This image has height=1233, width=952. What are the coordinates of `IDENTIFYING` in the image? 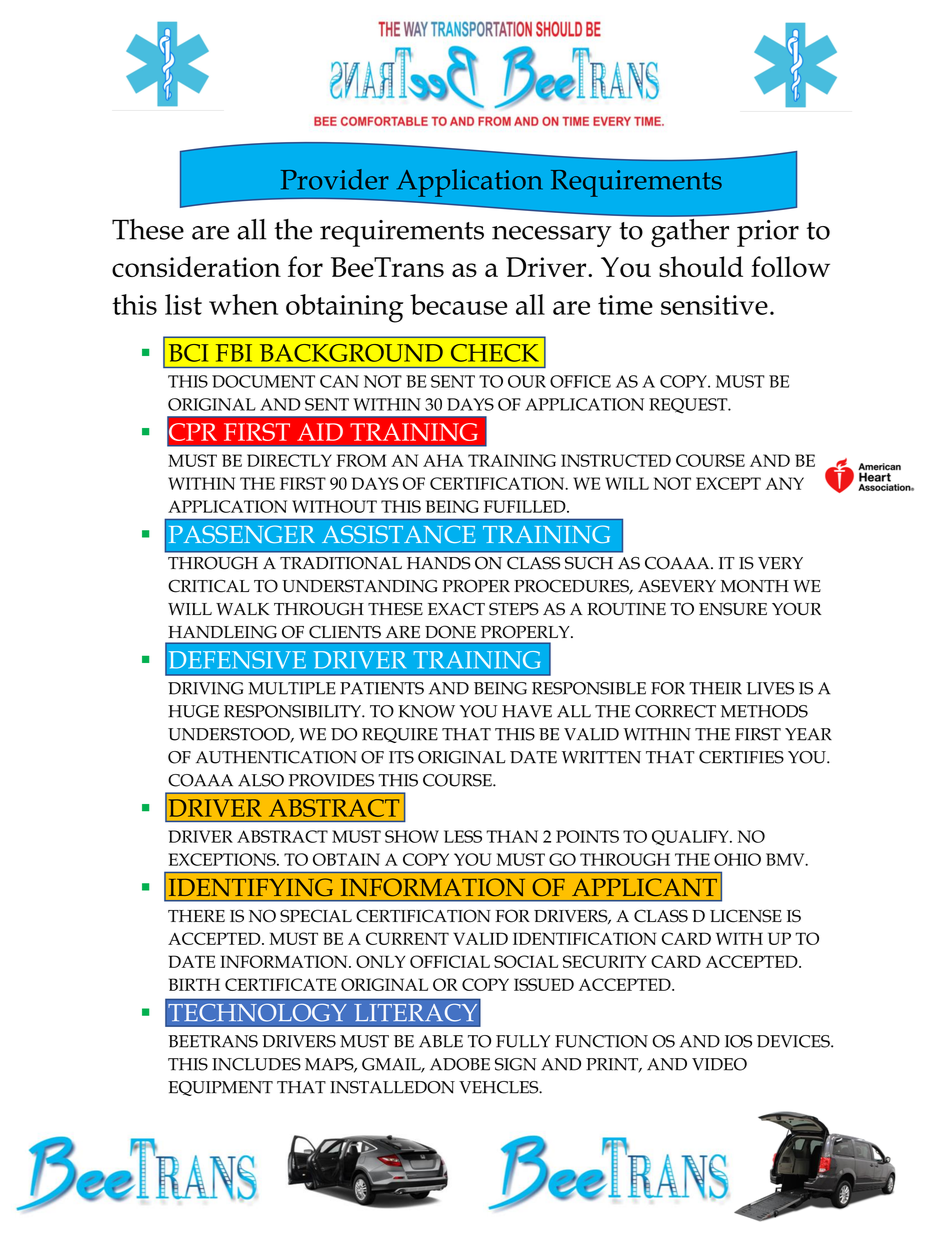 It's located at (251, 887).
